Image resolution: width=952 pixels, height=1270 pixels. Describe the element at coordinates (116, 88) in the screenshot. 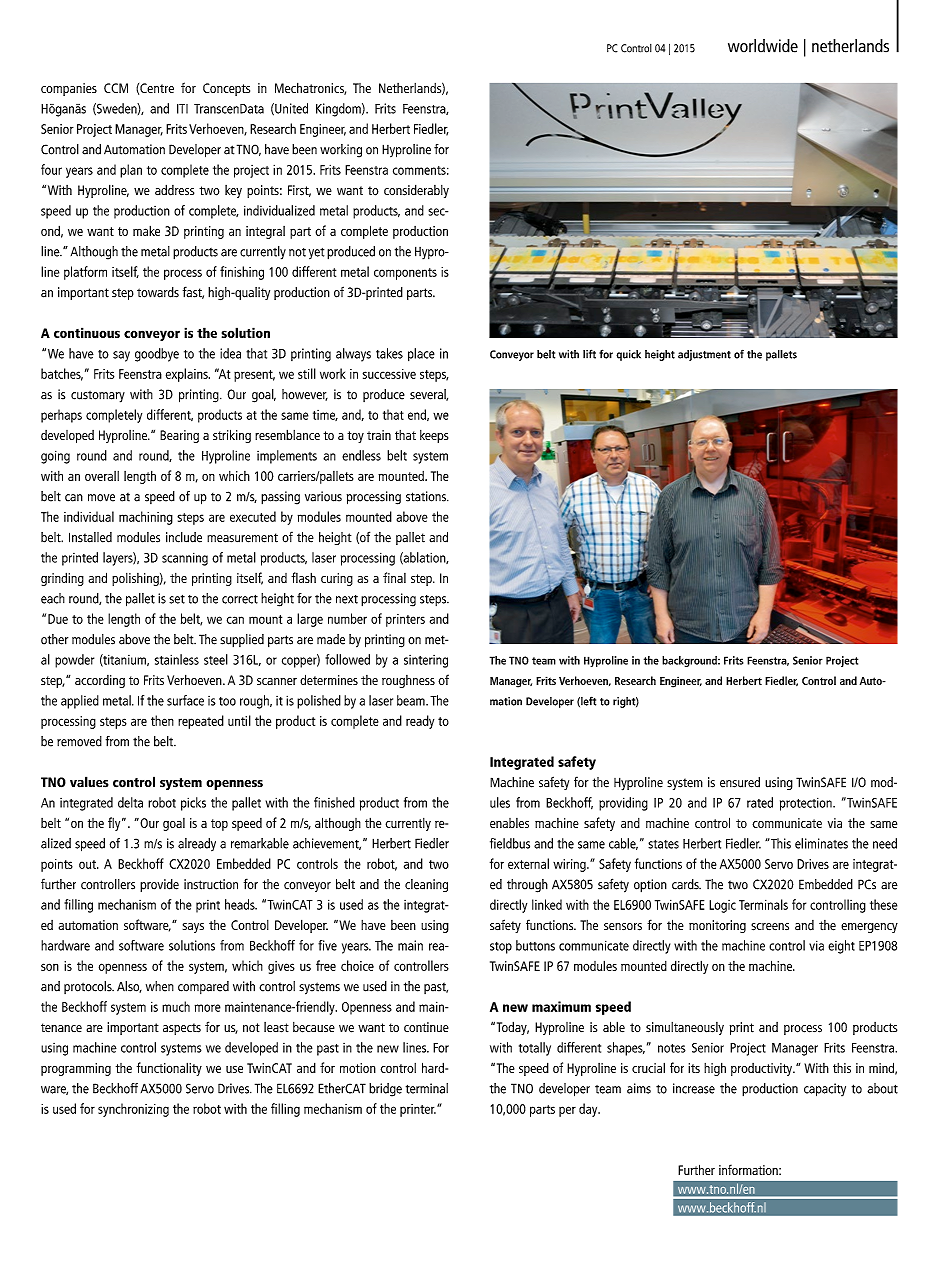

I see `CCM` at that location.
